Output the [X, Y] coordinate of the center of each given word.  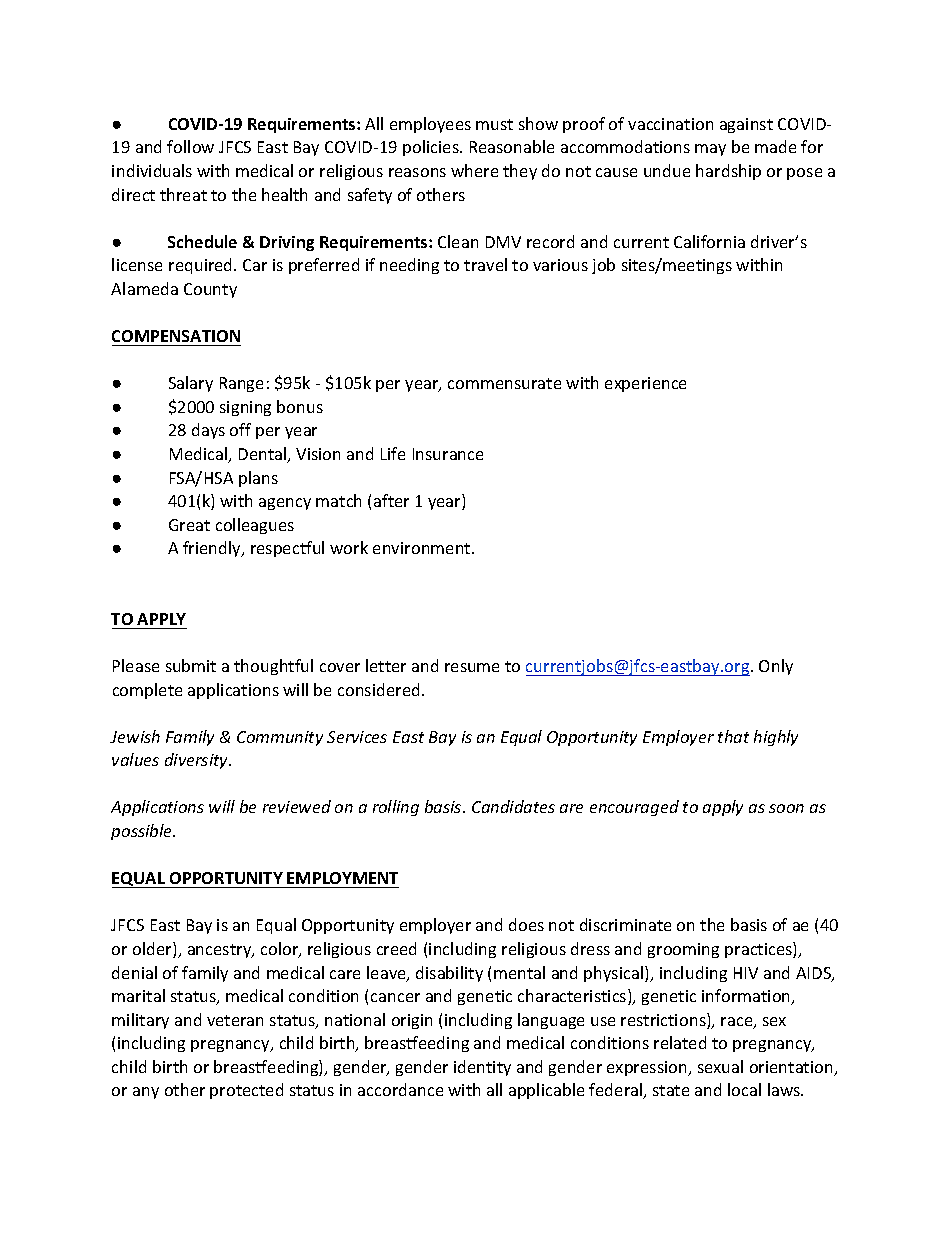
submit [191, 665]
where [474, 170]
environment [423, 548]
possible [143, 832]
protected [246, 1091]
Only [776, 667]
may [710, 150]
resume [472, 667]
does [526, 924]
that [733, 736]
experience [645, 384]
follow [190, 146]
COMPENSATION [176, 336]
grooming [683, 950]
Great [189, 525]
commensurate [504, 383]
